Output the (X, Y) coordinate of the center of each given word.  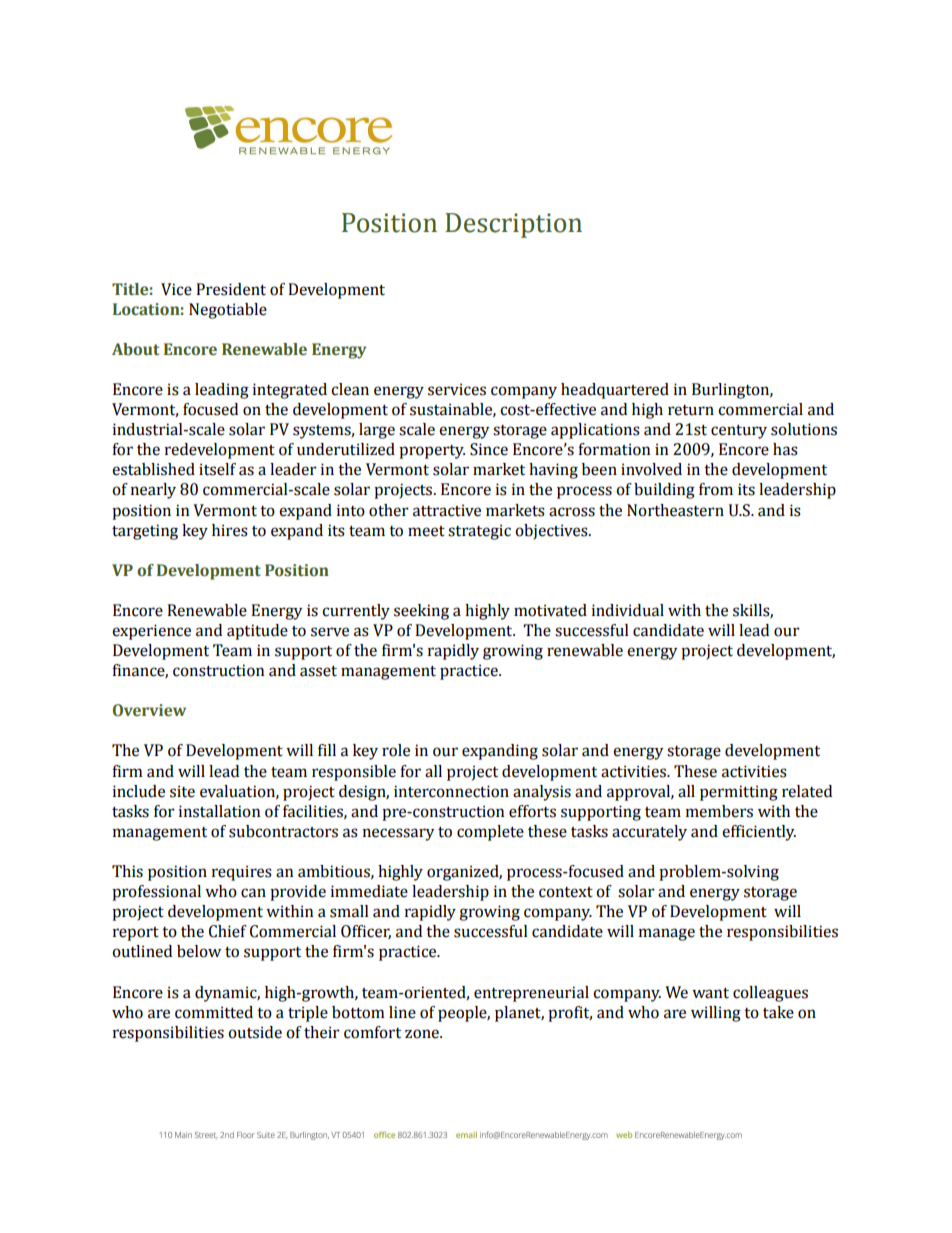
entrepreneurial (531, 994)
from (716, 489)
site (182, 791)
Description (513, 225)
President (231, 289)
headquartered (615, 391)
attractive (447, 510)
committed (214, 1012)
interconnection (451, 791)
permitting (739, 793)
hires (230, 530)
